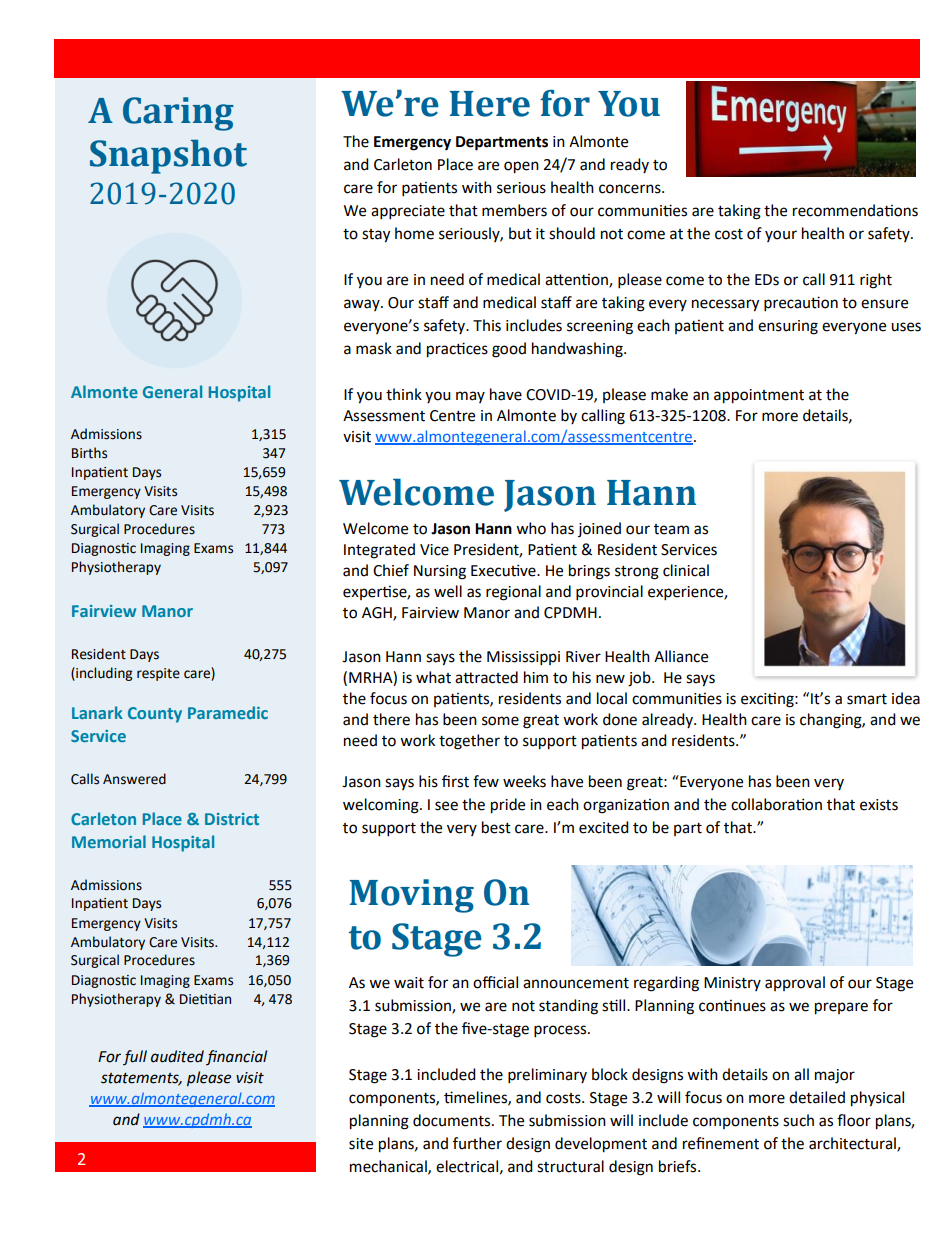 This document has width=952, height=1233. What do you see at coordinates (177, 1056) in the document?
I see `audited` at bounding box center [177, 1056].
